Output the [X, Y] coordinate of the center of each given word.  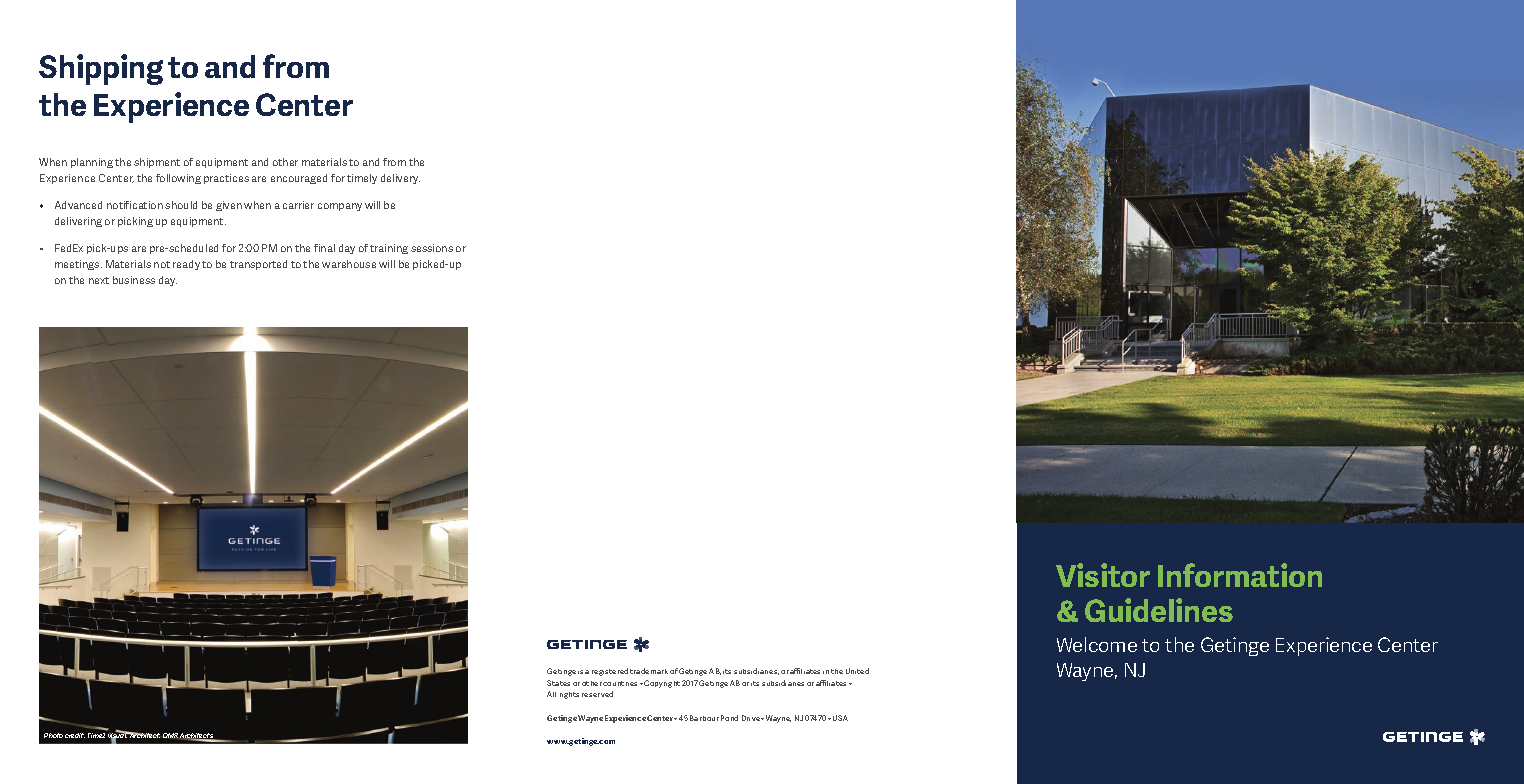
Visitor [1103, 575]
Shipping [101, 69]
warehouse [349, 264]
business [134, 280]
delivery [400, 179]
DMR [170, 735]
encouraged [299, 179]
